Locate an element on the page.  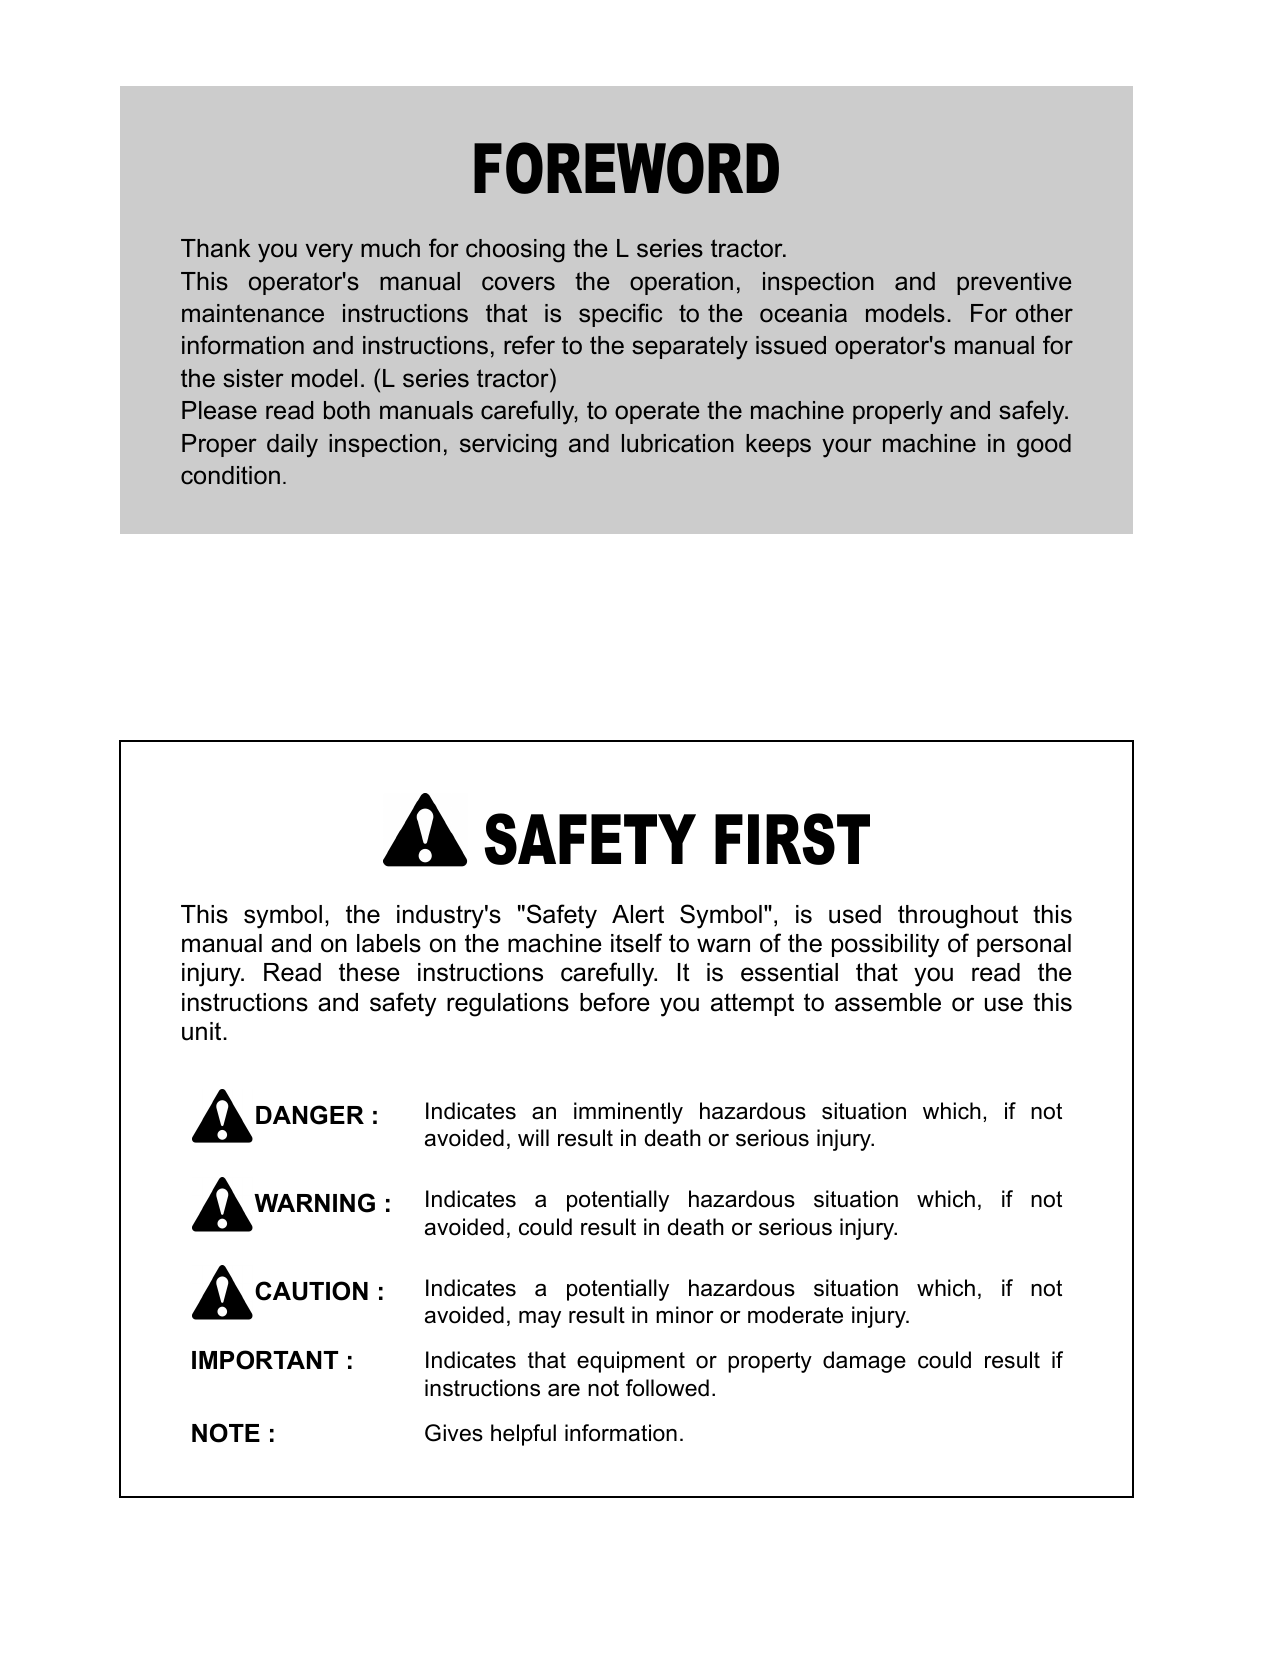
FOREWORD is located at coordinates (626, 168).
